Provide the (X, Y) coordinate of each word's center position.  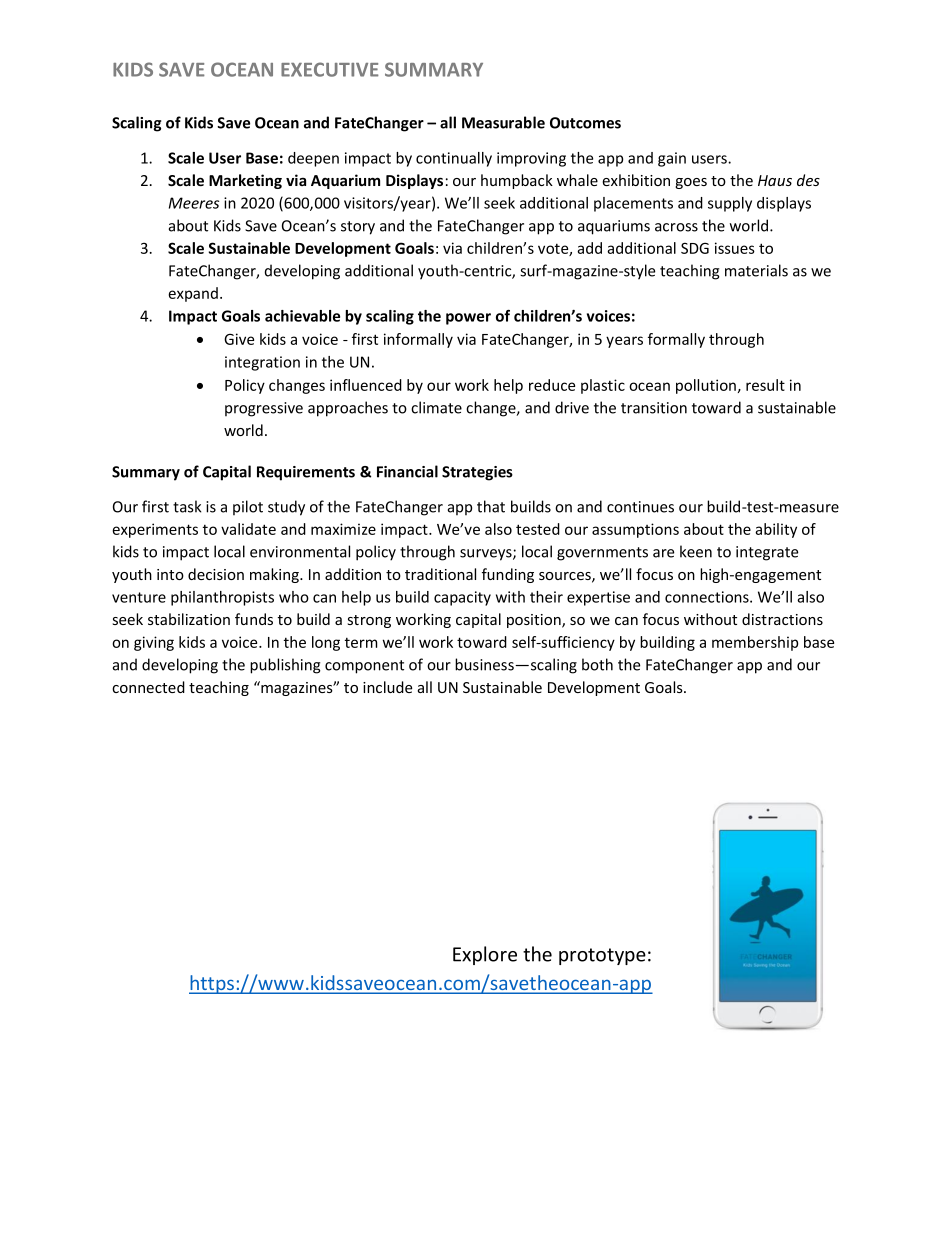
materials (756, 270)
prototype (602, 956)
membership (755, 643)
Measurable (503, 122)
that (491, 506)
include (387, 687)
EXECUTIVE (330, 69)
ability (776, 530)
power (468, 319)
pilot (248, 507)
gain (672, 159)
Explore (485, 955)
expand (193, 294)
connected (148, 687)
